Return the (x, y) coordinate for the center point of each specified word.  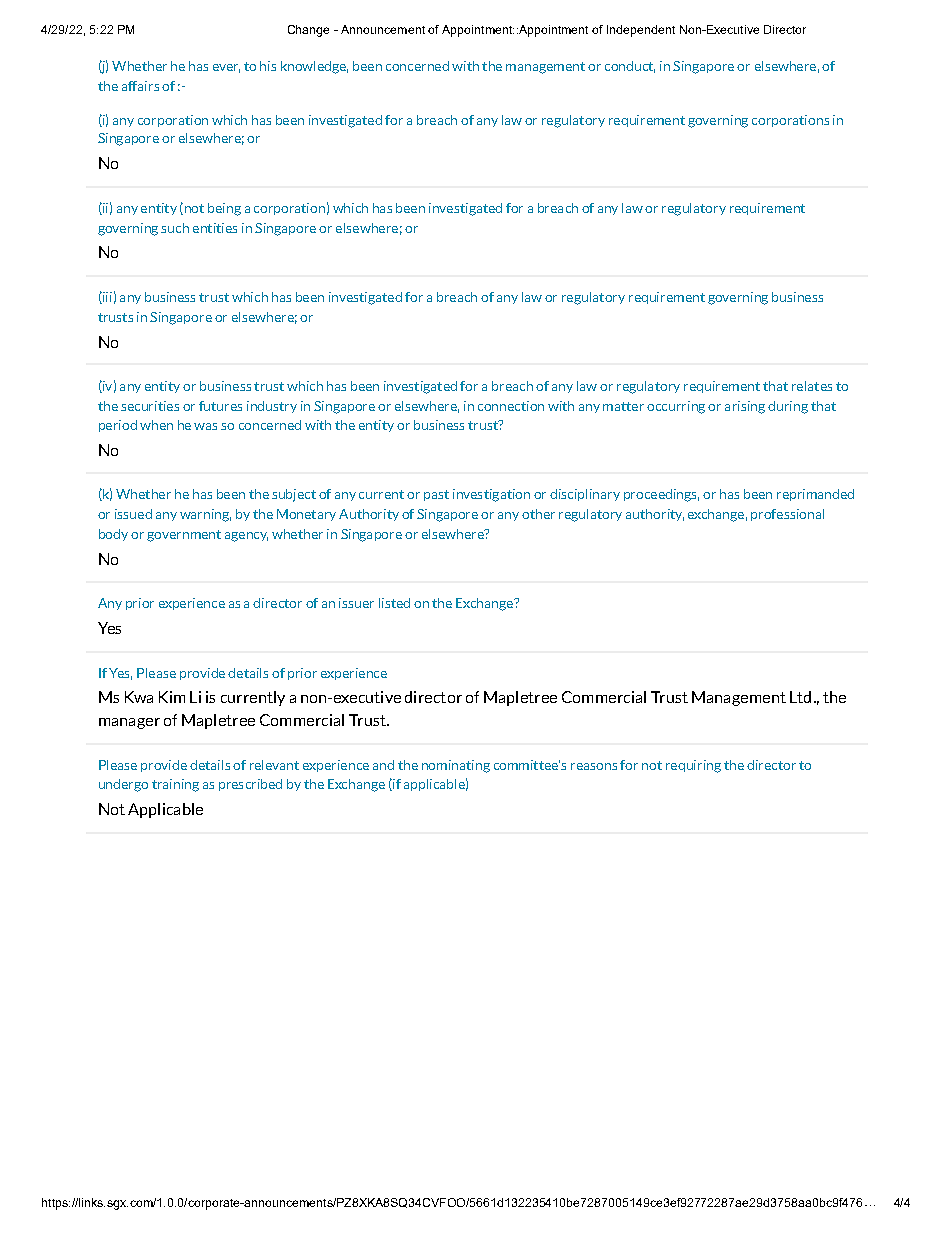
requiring (693, 766)
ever (226, 68)
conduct (630, 67)
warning (205, 515)
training (175, 785)
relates (812, 386)
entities (215, 228)
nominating (456, 766)
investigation (491, 495)
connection (511, 406)
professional (787, 515)
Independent (641, 31)
